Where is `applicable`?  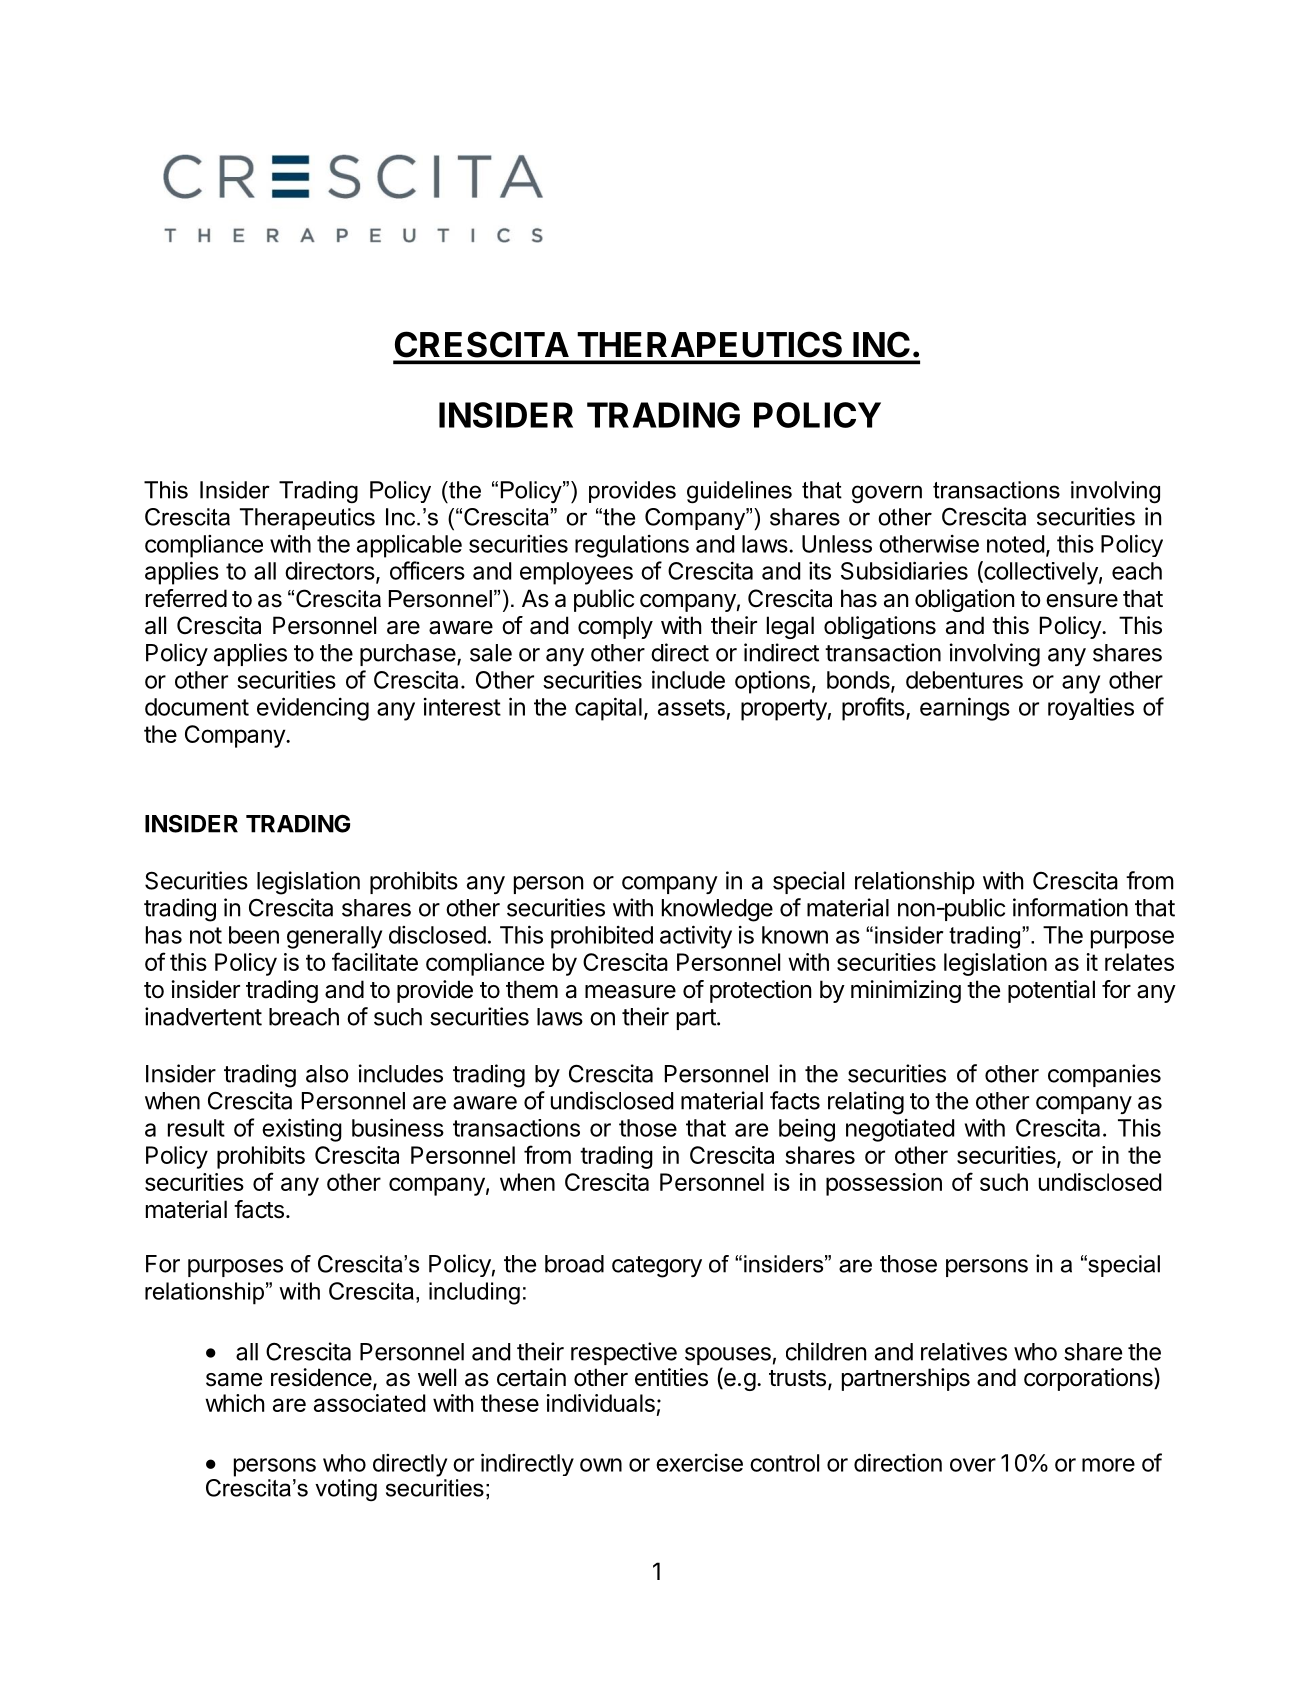 applicable is located at coordinates (409, 546).
